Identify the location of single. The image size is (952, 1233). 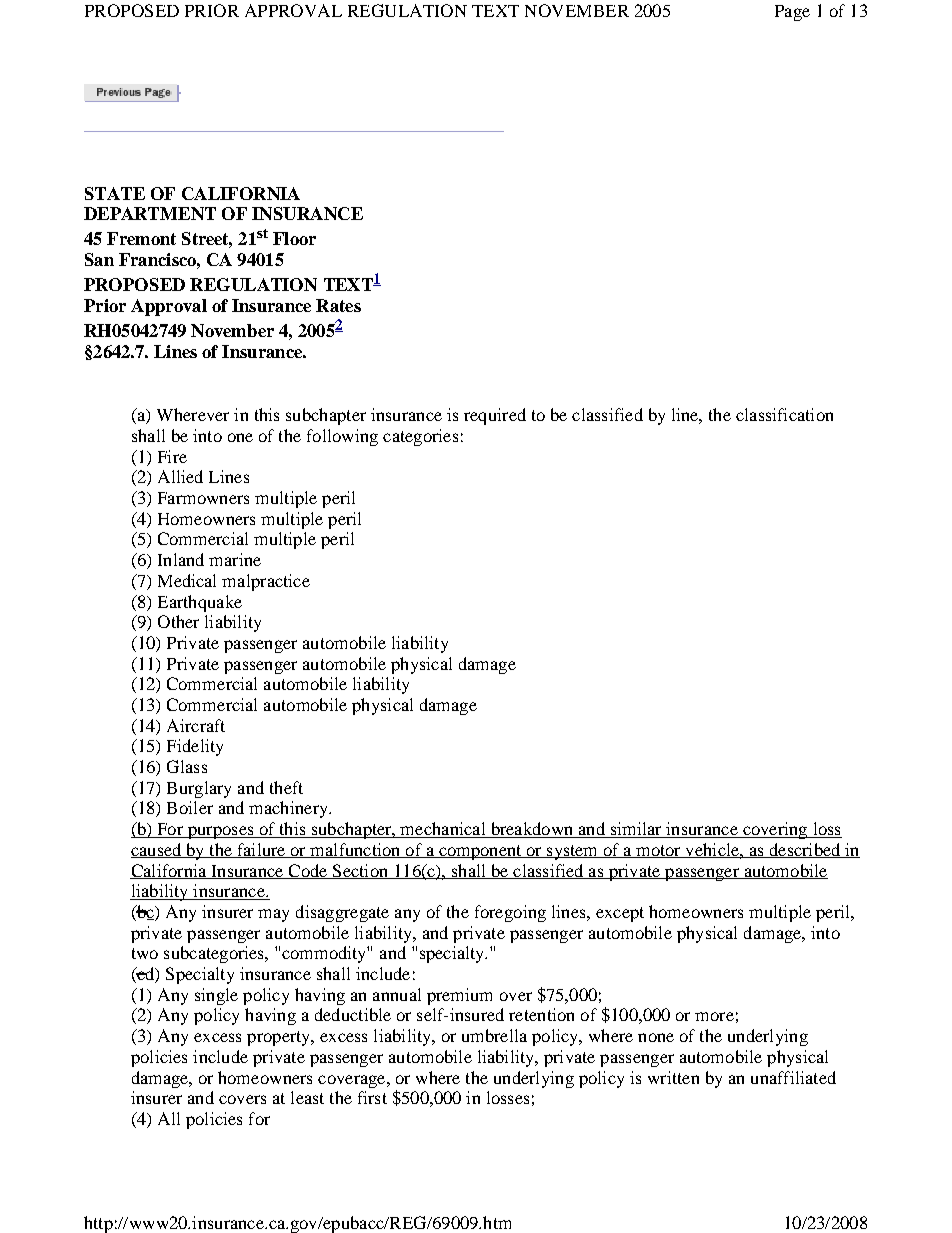
(216, 996).
